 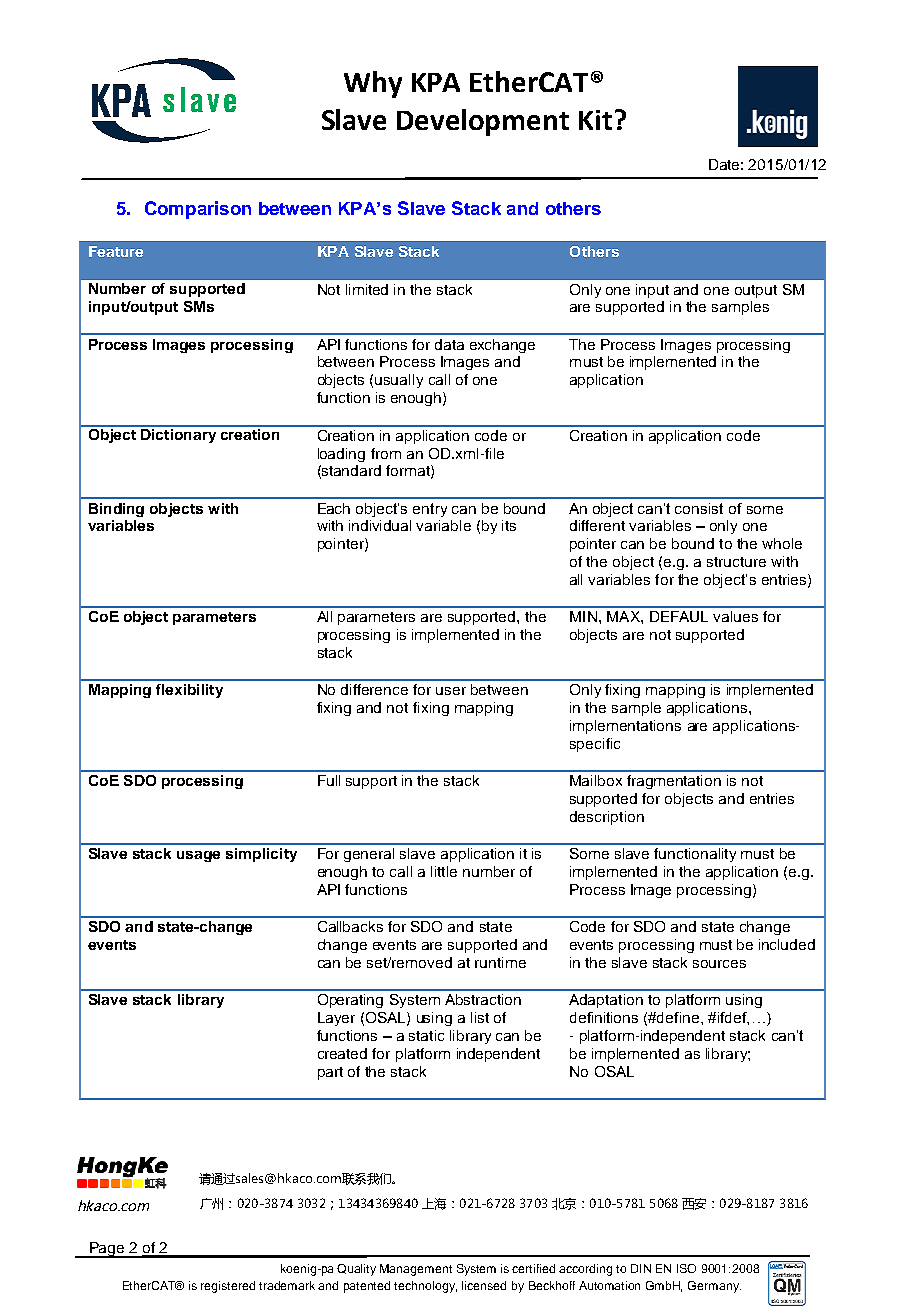 What do you see at coordinates (595, 120) in the document?
I see `Kit` at bounding box center [595, 120].
